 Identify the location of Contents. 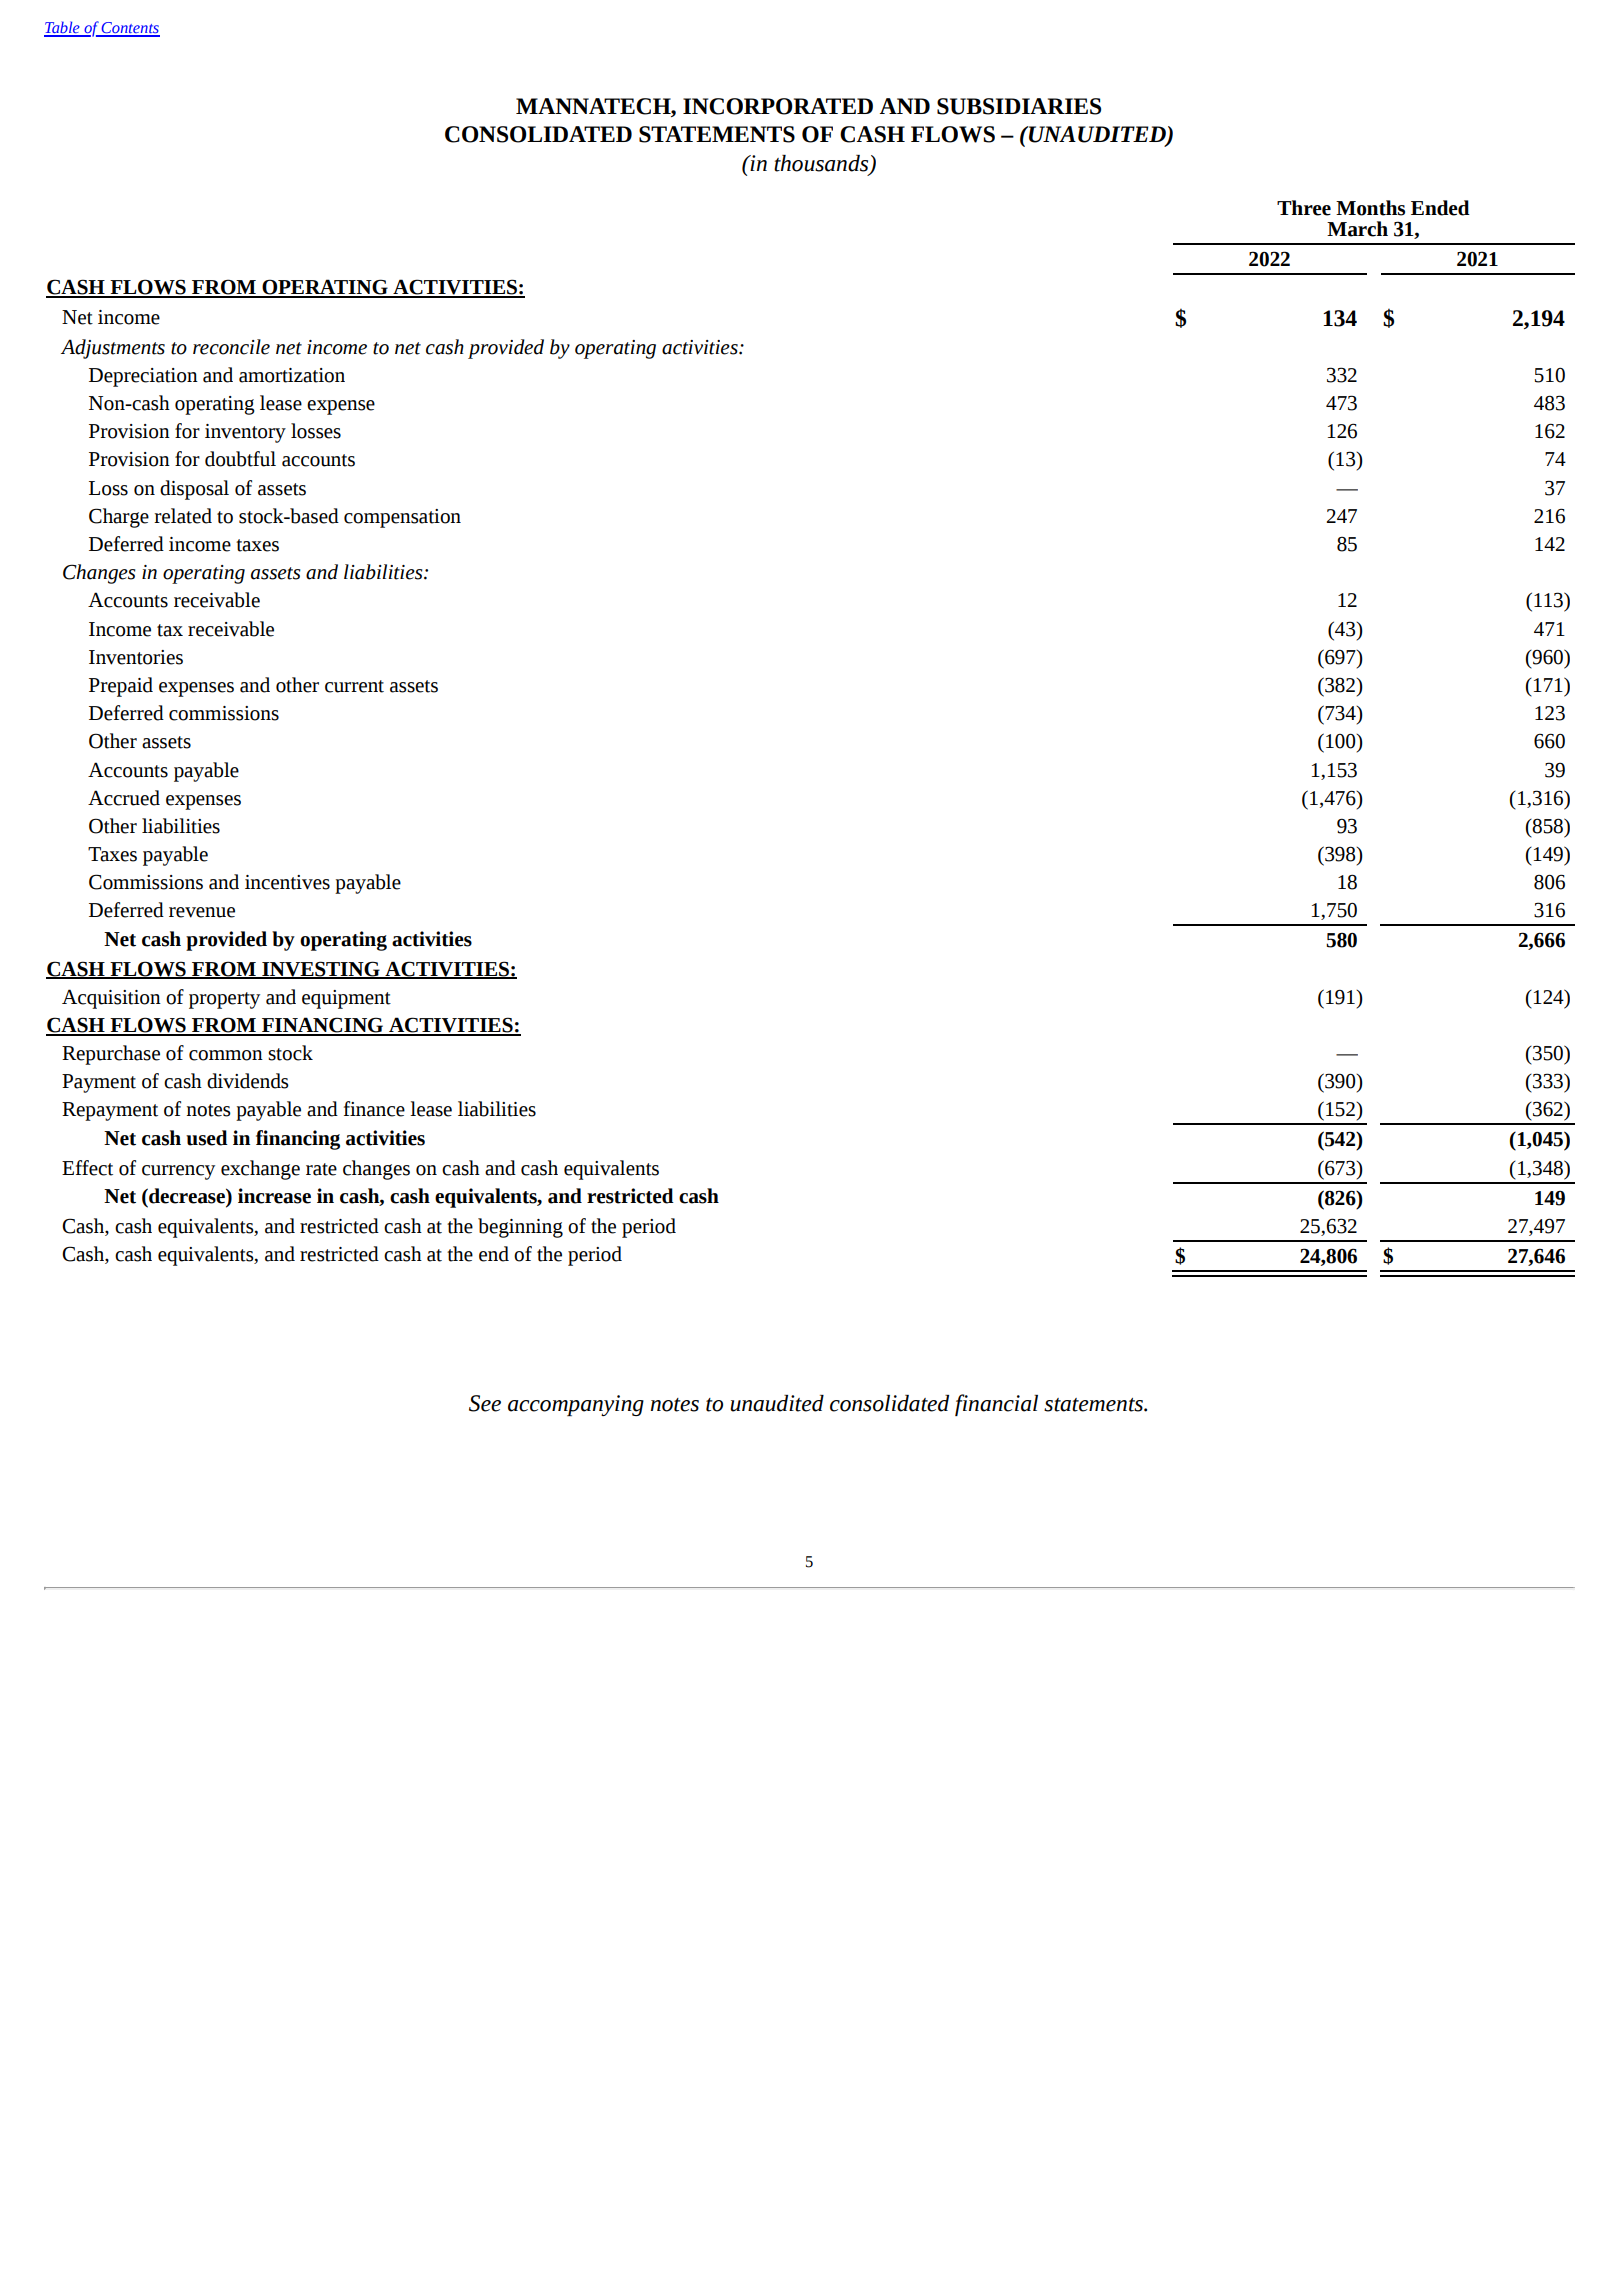
(130, 29).
